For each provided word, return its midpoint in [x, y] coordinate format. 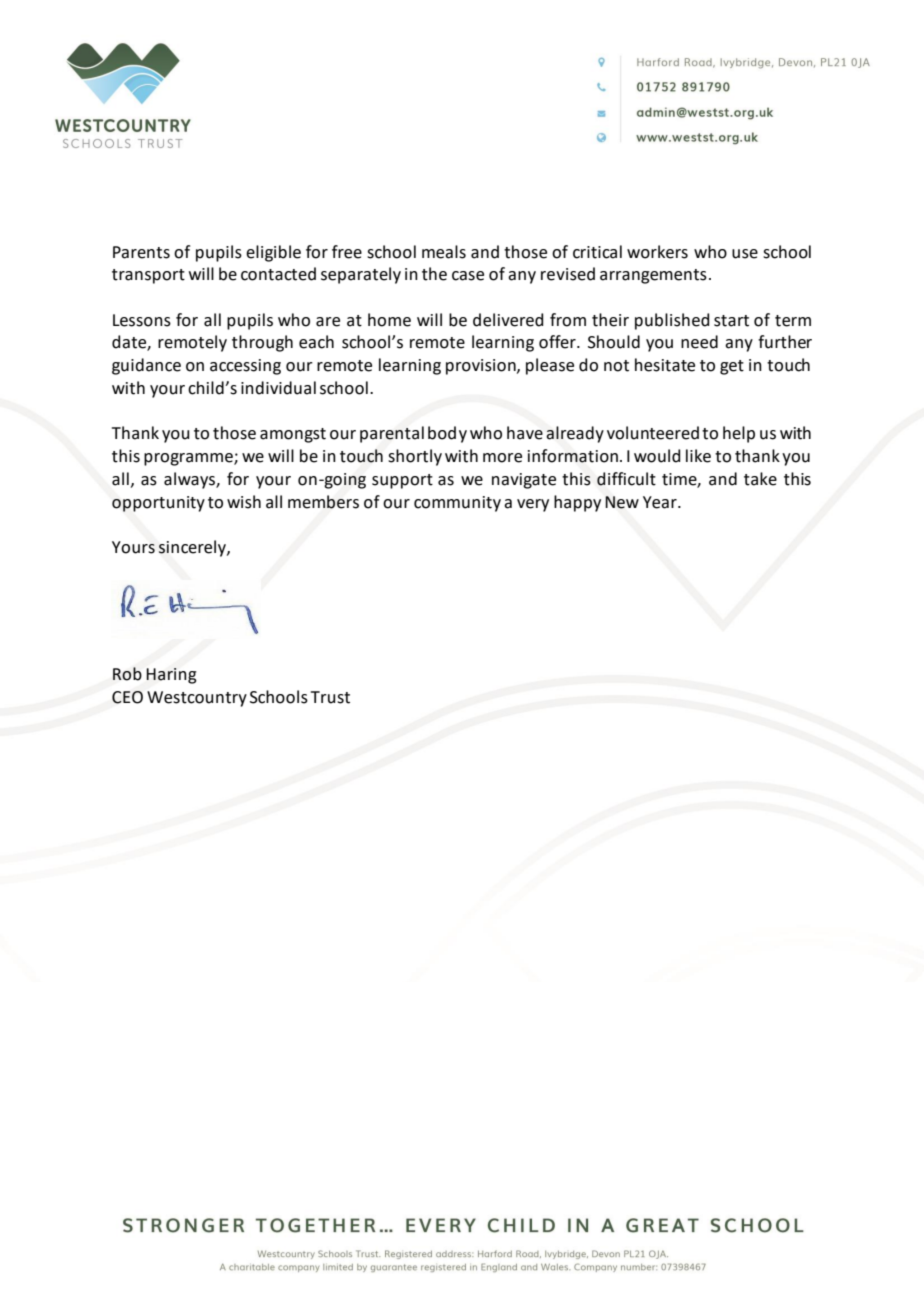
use [745, 254]
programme [189, 459]
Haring [171, 676]
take [760, 479]
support [402, 481]
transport [148, 276]
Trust [330, 697]
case [468, 276]
